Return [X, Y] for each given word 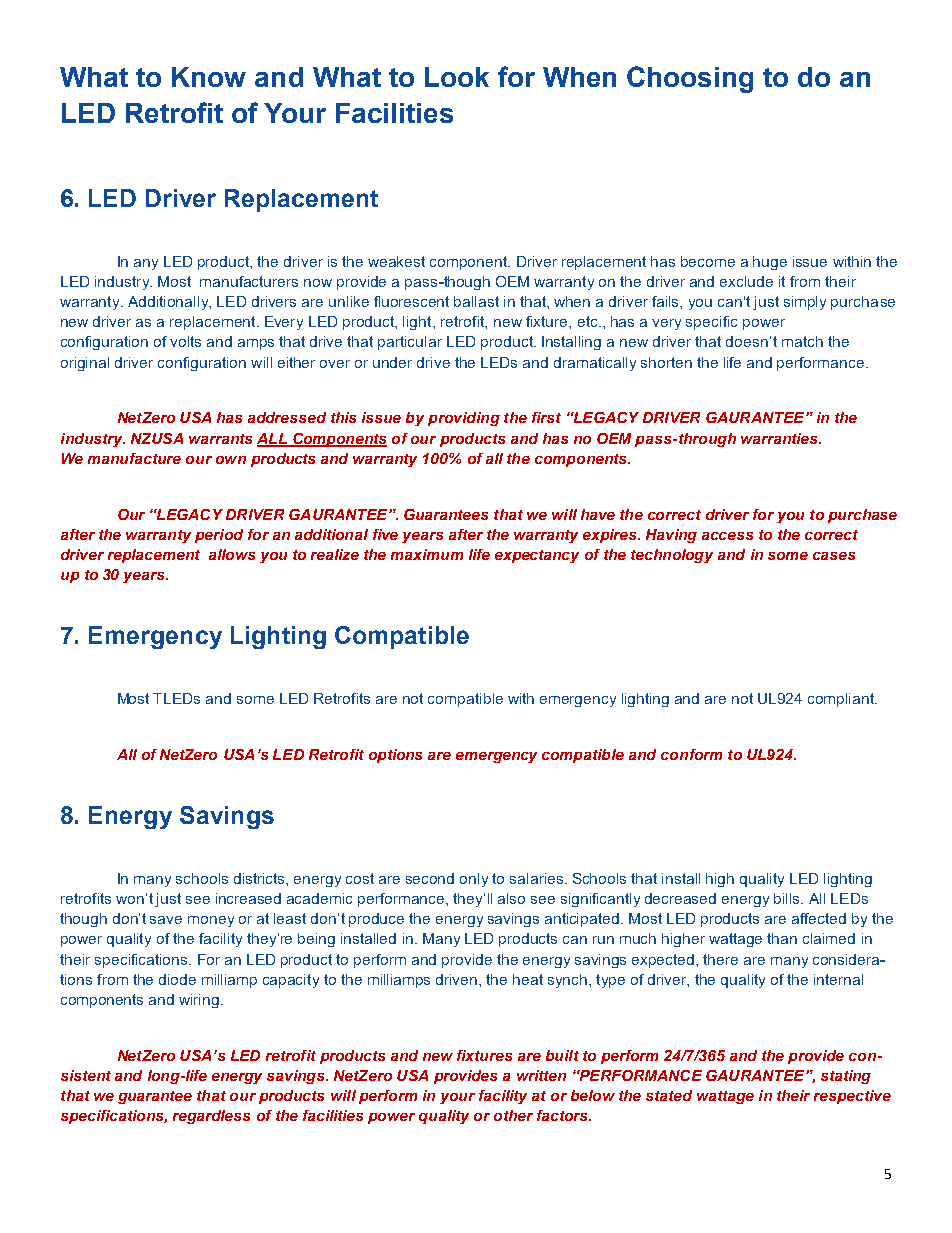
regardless [211, 1117]
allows [232, 554]
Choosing [690, 79]
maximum [427, 554]
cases [834, 556]
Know [209, 77]
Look [457, 77]
